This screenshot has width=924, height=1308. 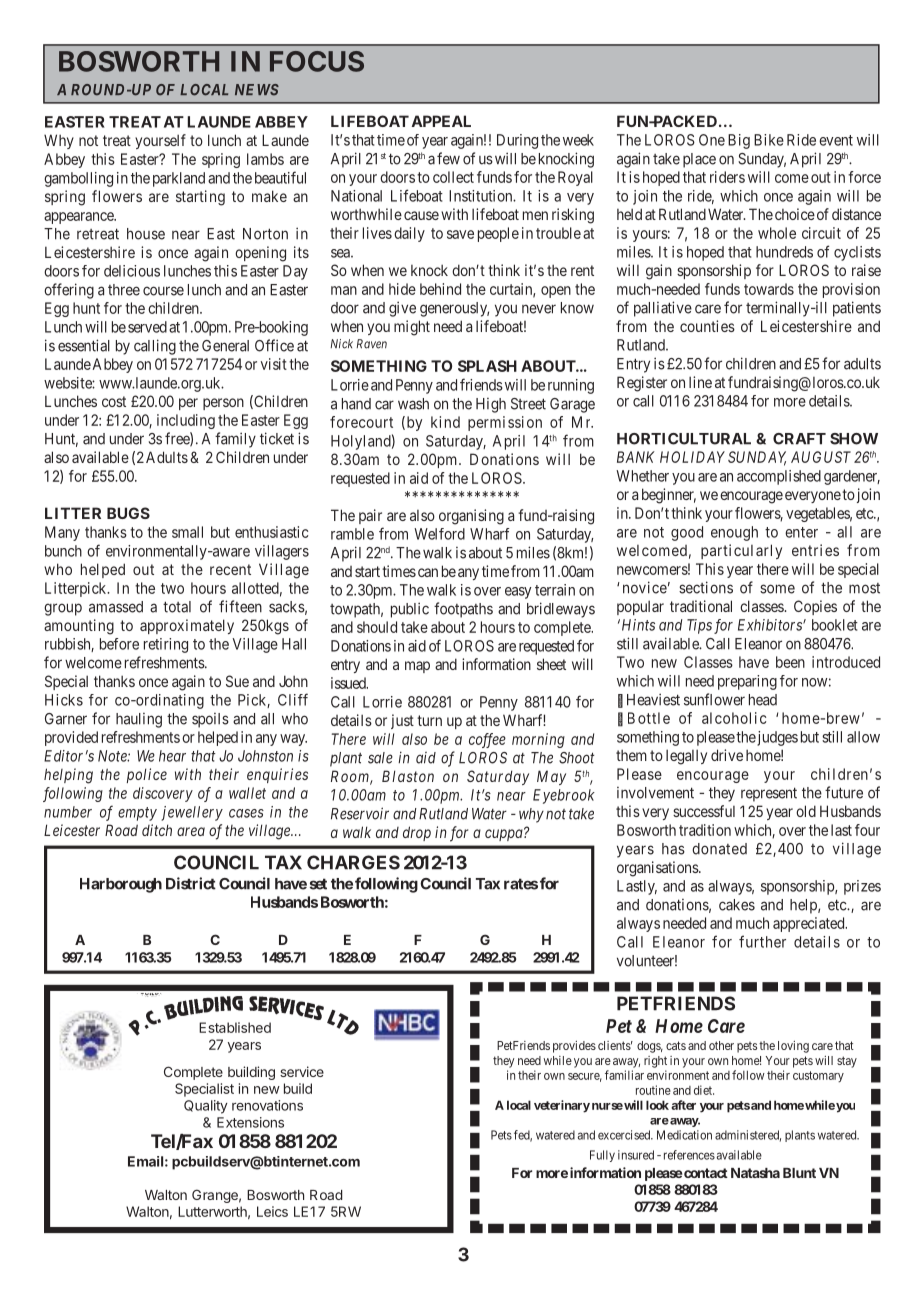 I want to click on veterinary, so click(x=562, y=1106).
